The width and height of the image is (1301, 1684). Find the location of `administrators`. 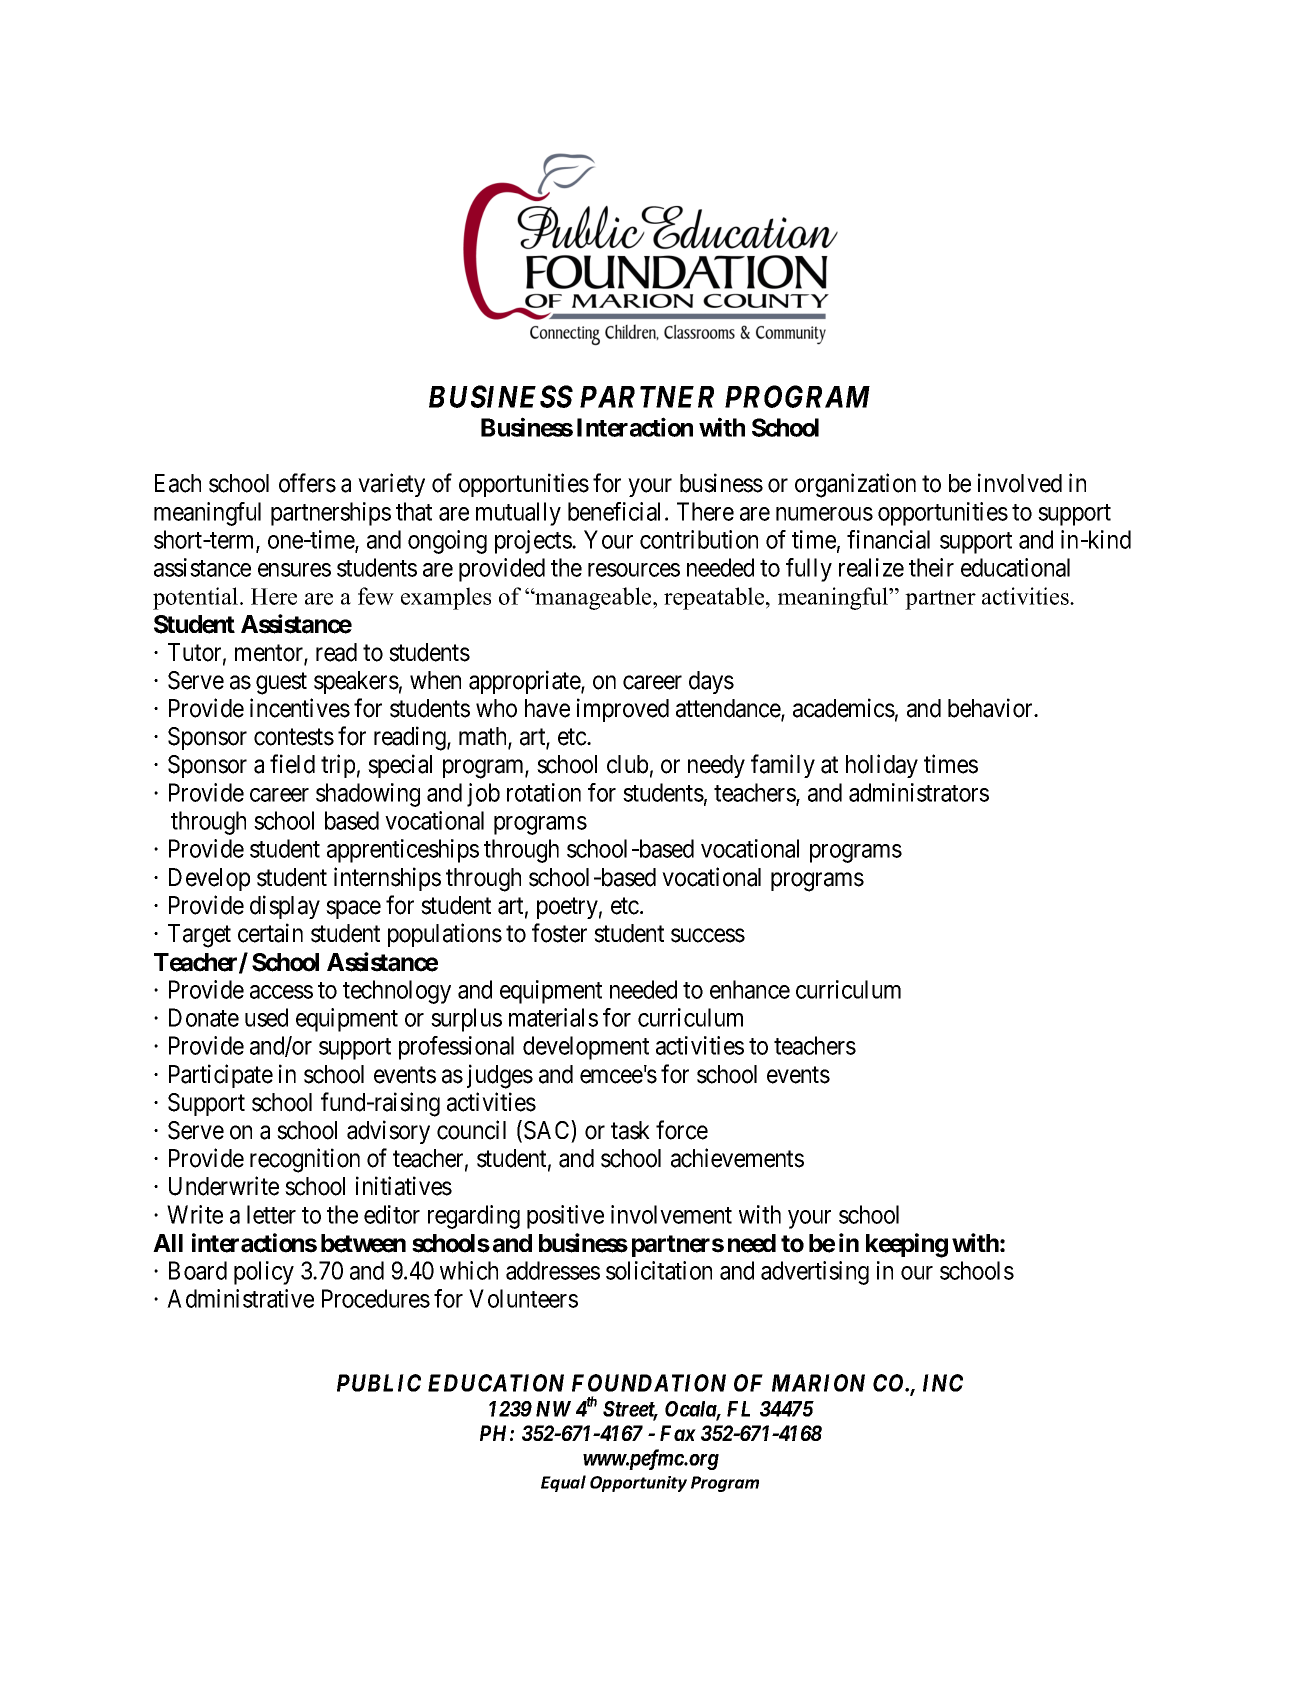

administrators is located at coordinates (919, 792).
